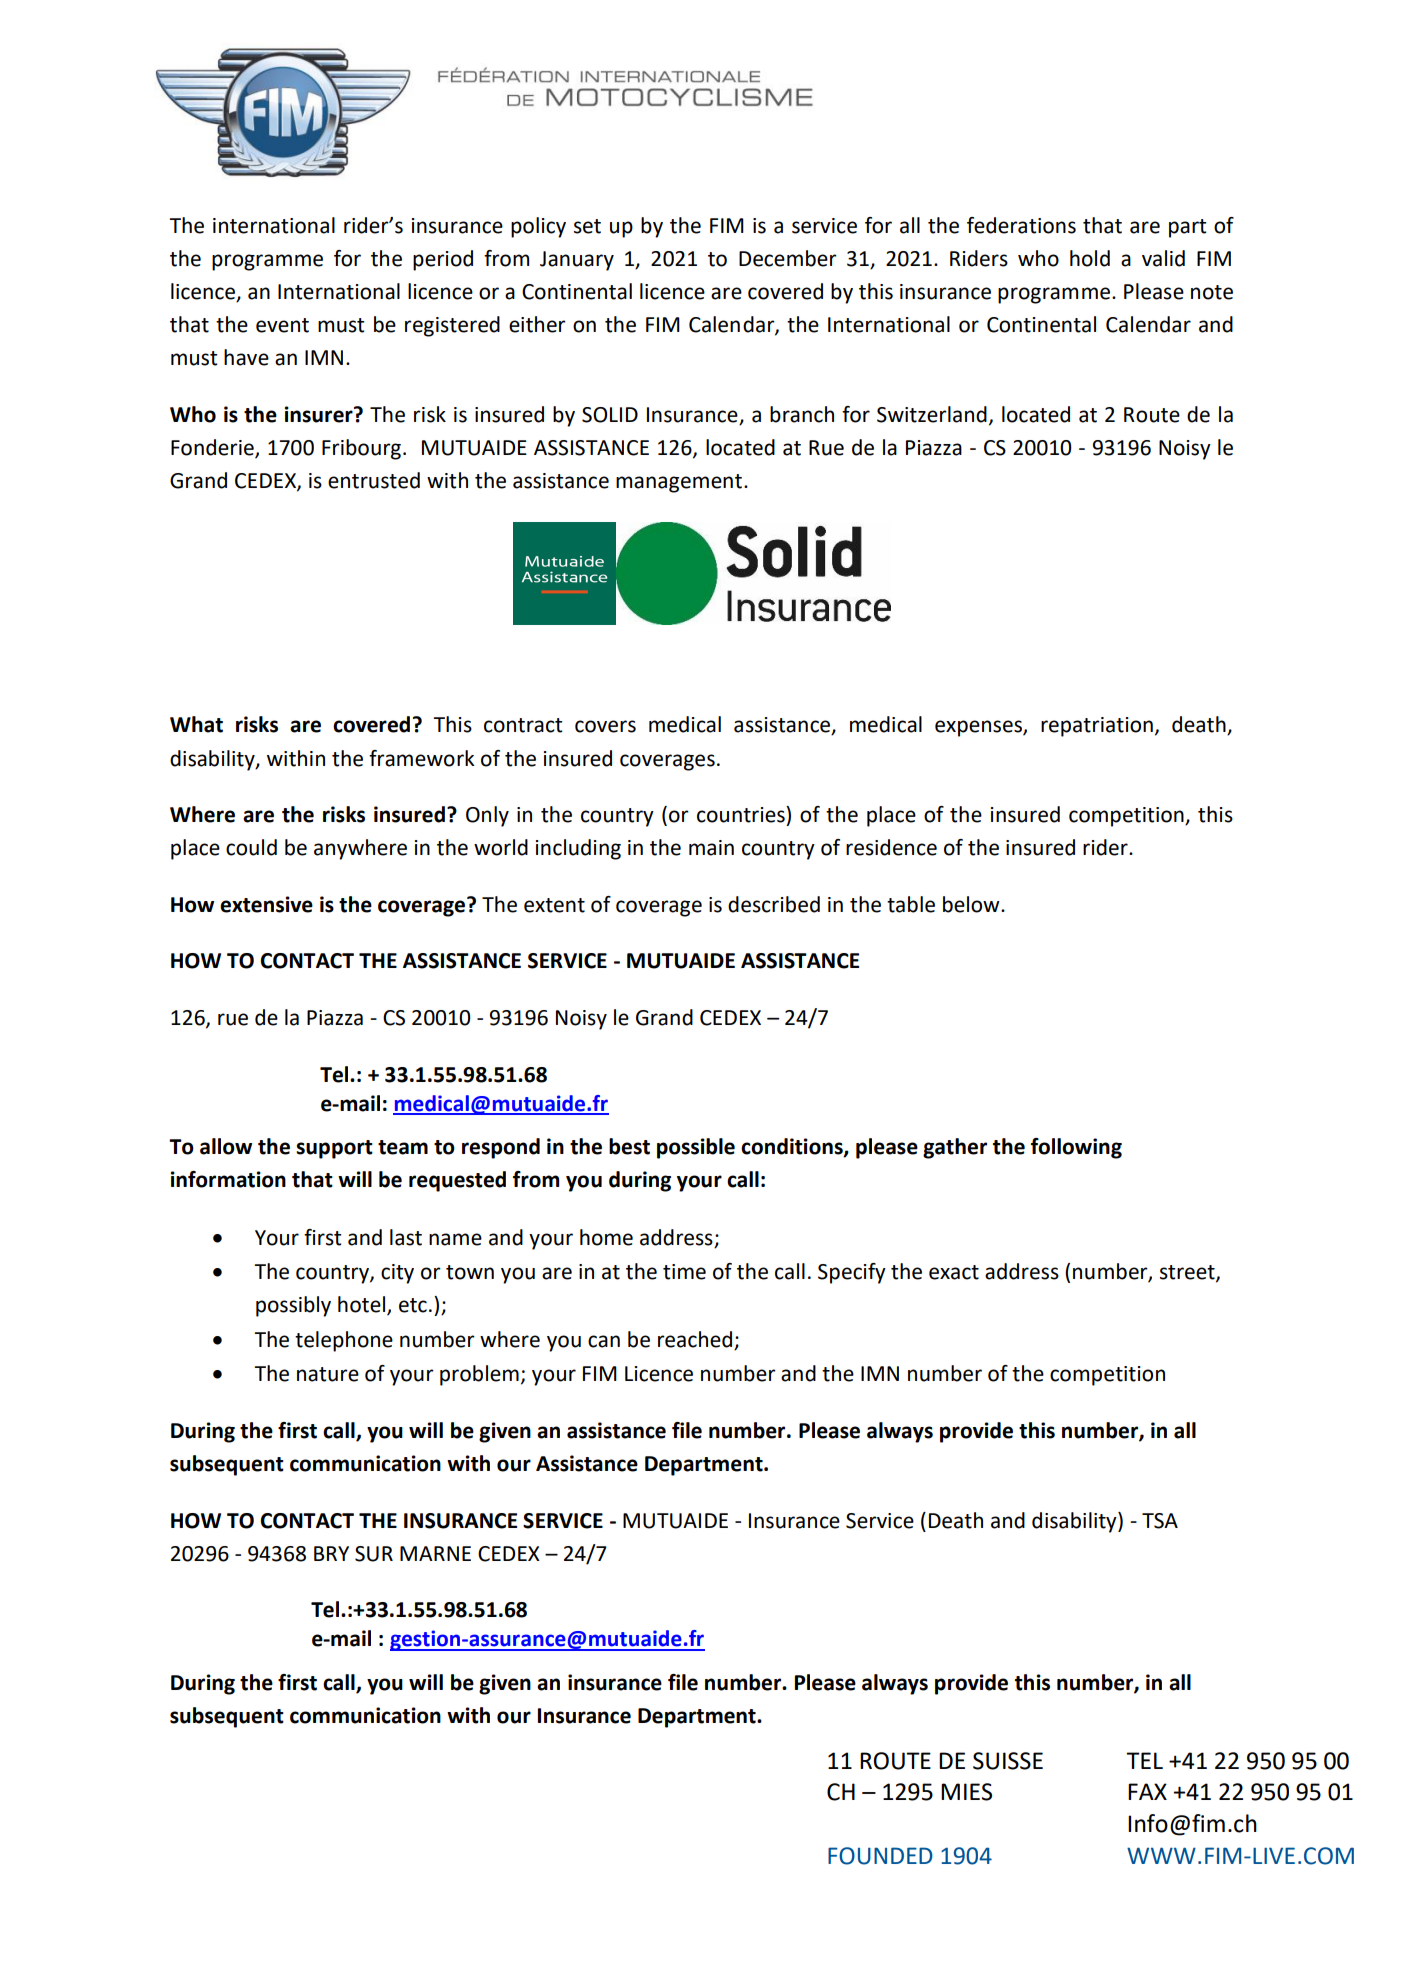 The image size is (1404, 1986). I want to click on possible, so click(696, 1148).
